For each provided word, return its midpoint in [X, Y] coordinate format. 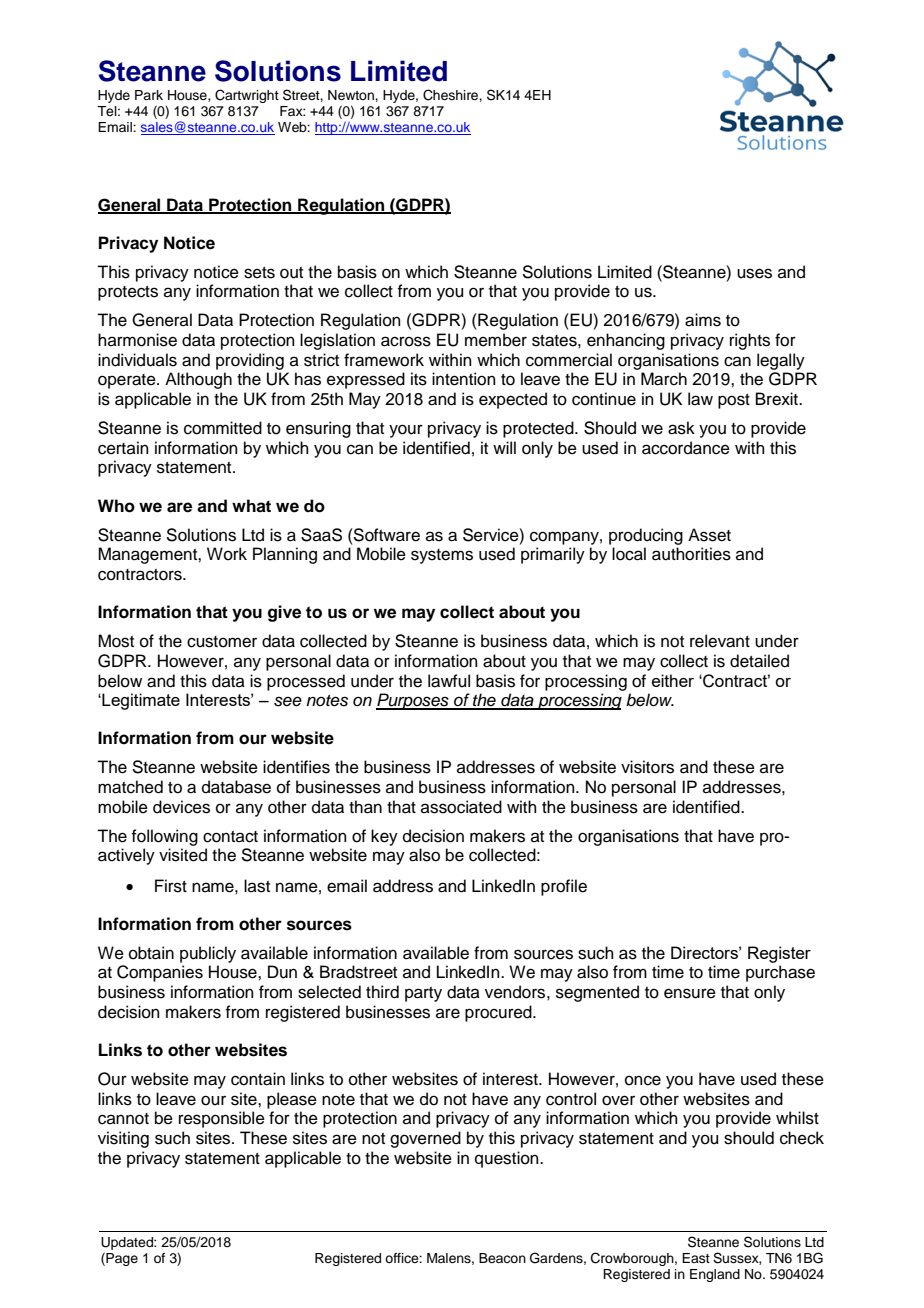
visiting [123, 1139]
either [673, 680]
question [508, 1159]
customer [222, 642]
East [696, 1258]
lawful [449, 681]
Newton [352, 95]
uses [754, 273]
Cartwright [247, 96]
